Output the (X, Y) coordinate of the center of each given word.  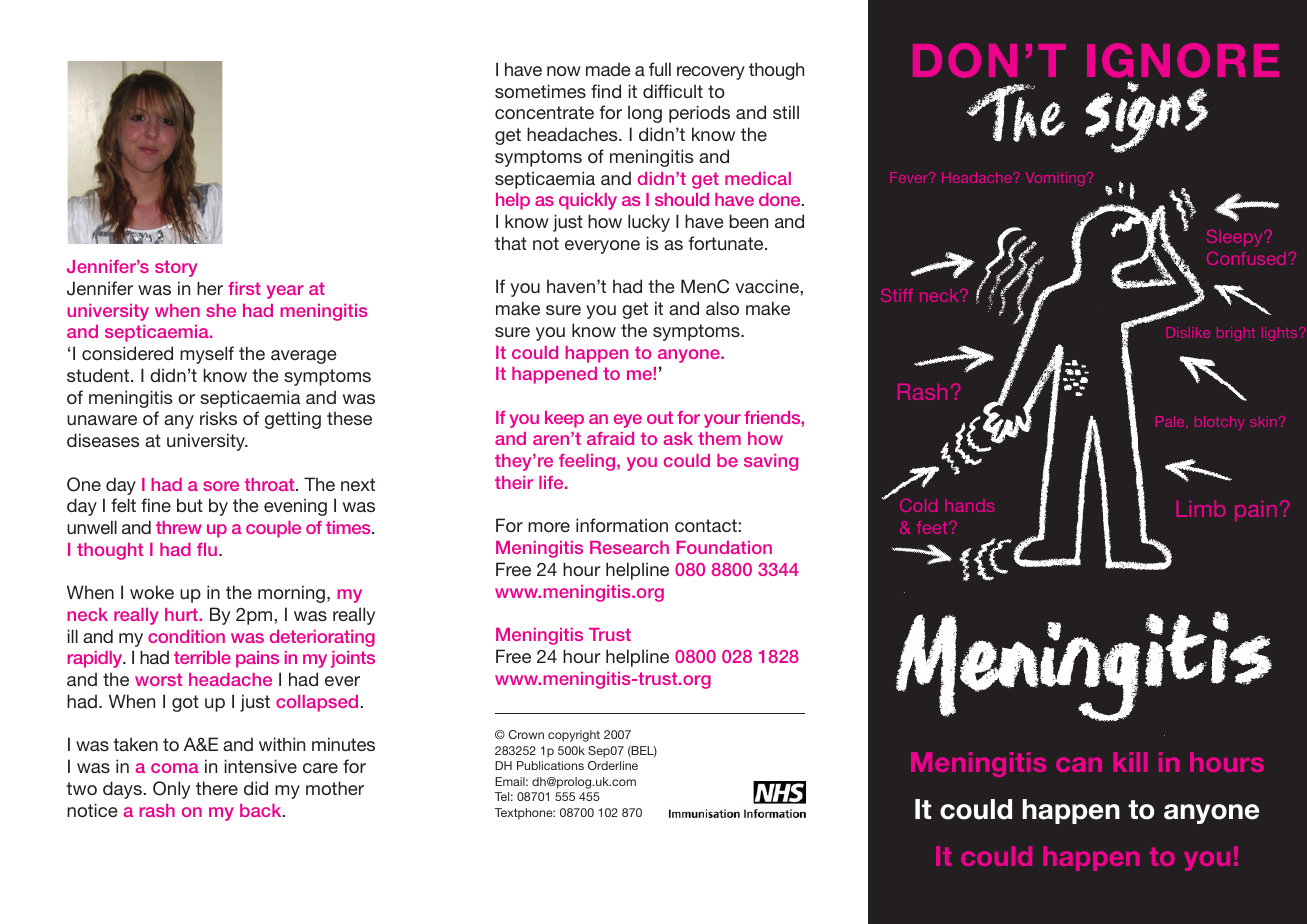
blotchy (1220, 423)
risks (218, 418)
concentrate (544, 112)
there (217, 788)
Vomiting (1055, 179)
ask (678, 438)
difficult (673, 91)
